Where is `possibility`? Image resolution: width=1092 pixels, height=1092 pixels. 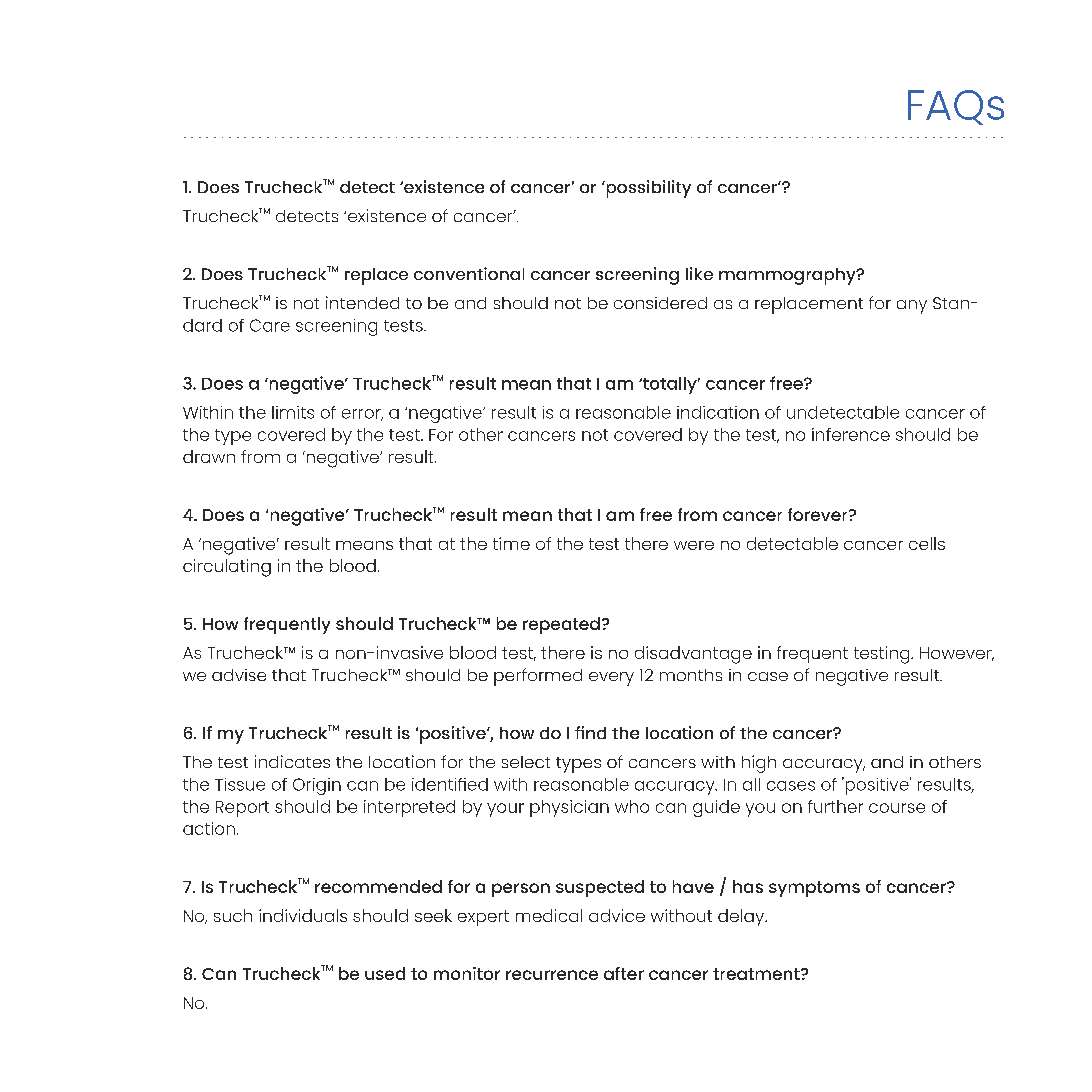
possibility is located at coordinates (647, 189).
